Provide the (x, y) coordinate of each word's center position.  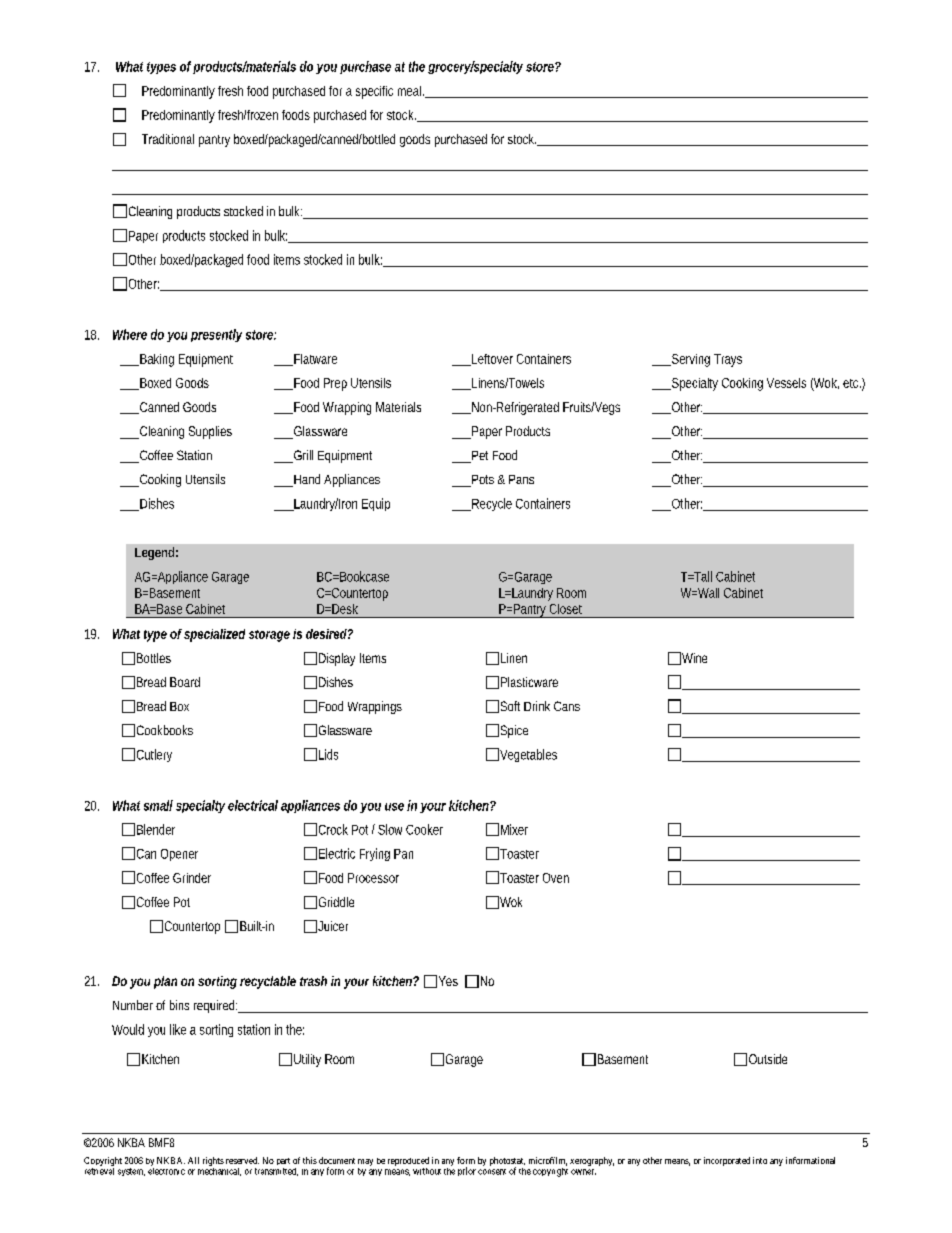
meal (409, 91)
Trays (728, 360)
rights (213, 1161)
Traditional (168, 139)
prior (467, 1171)
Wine (693, 658)
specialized (214, 635)
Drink (537, 706)
